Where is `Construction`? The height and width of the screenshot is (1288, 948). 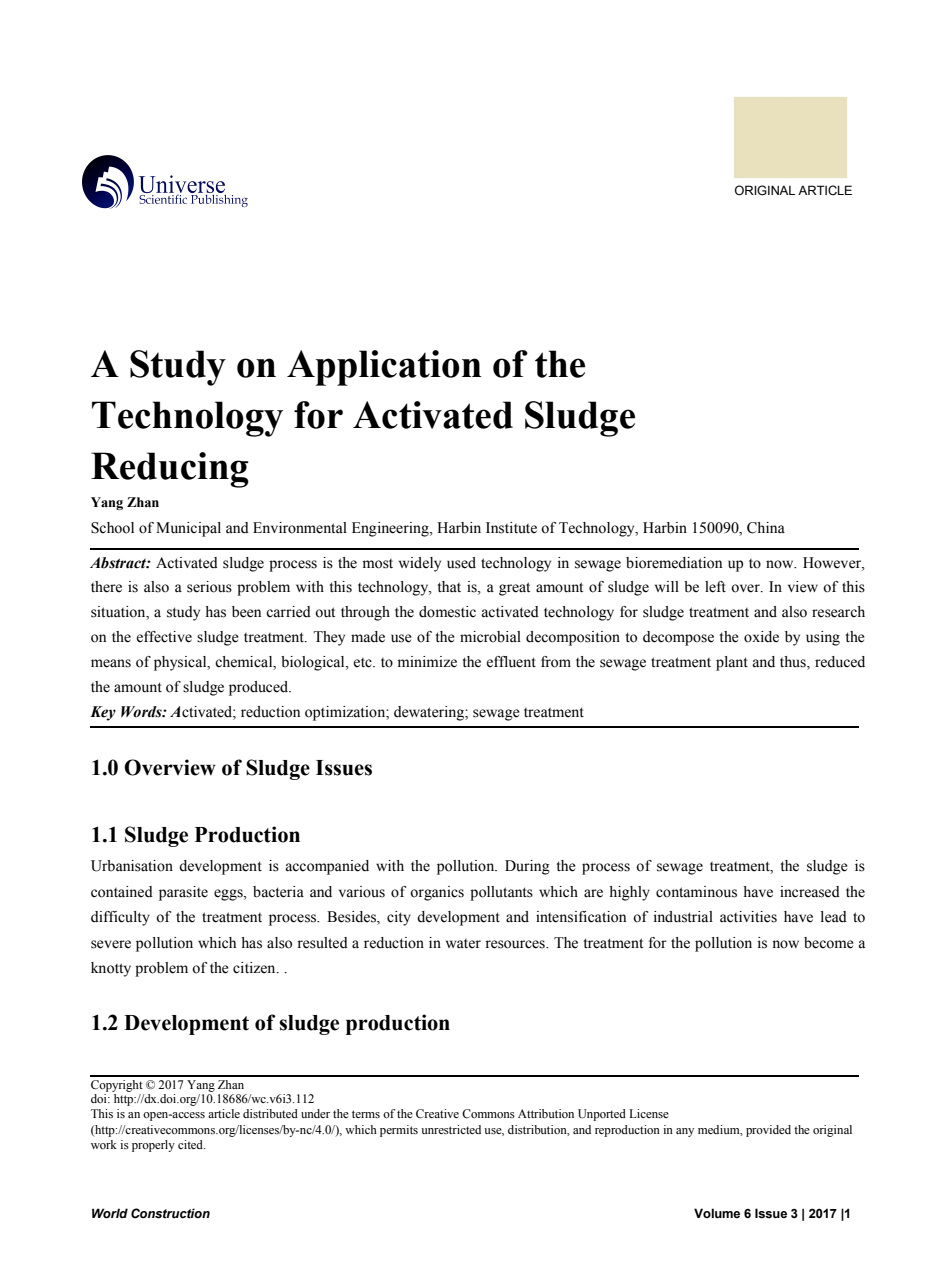 Construction is located at coordinates (170, 1213).
